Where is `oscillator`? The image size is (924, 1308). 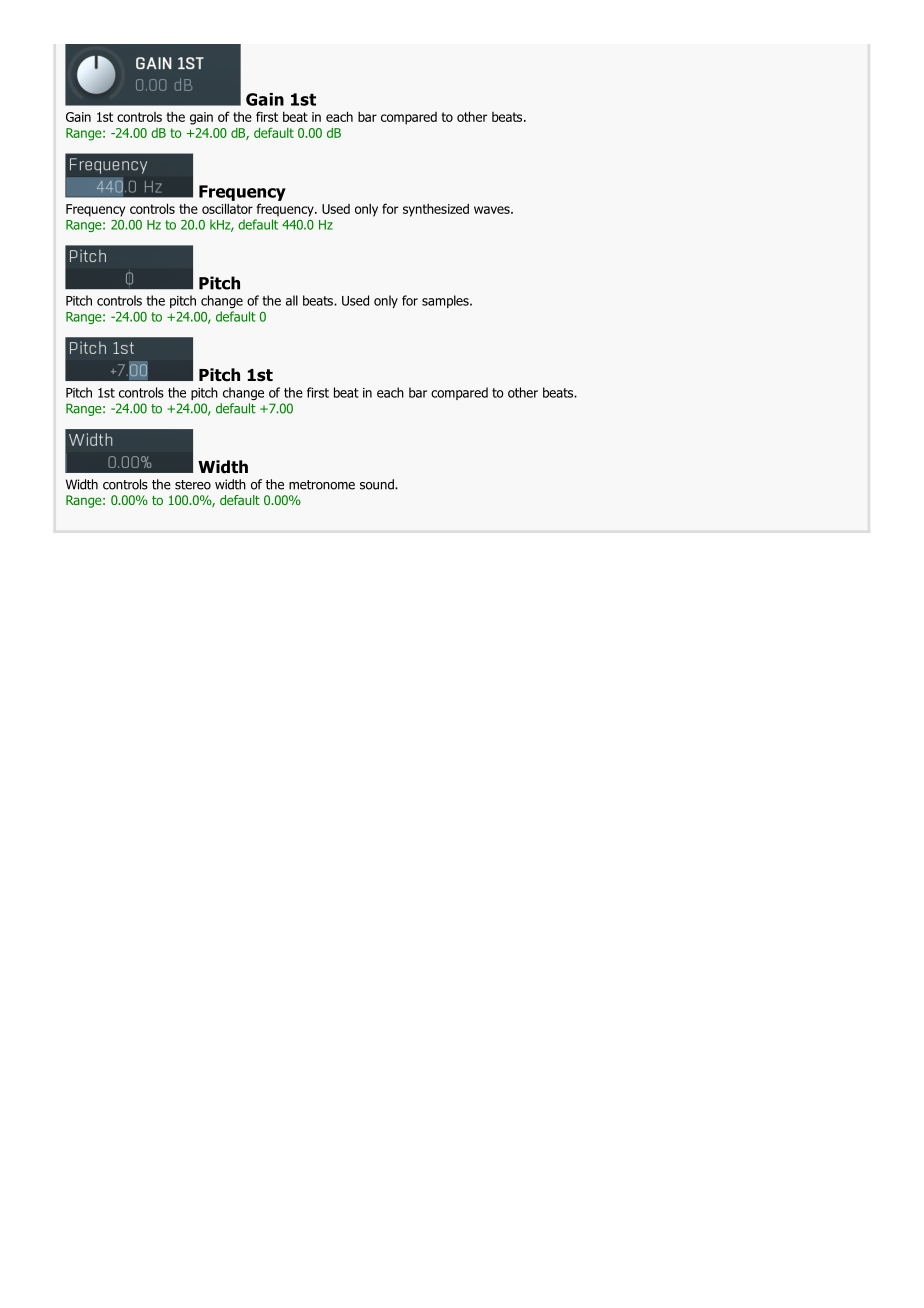 oscillator is located at coordinates (227, 208).
